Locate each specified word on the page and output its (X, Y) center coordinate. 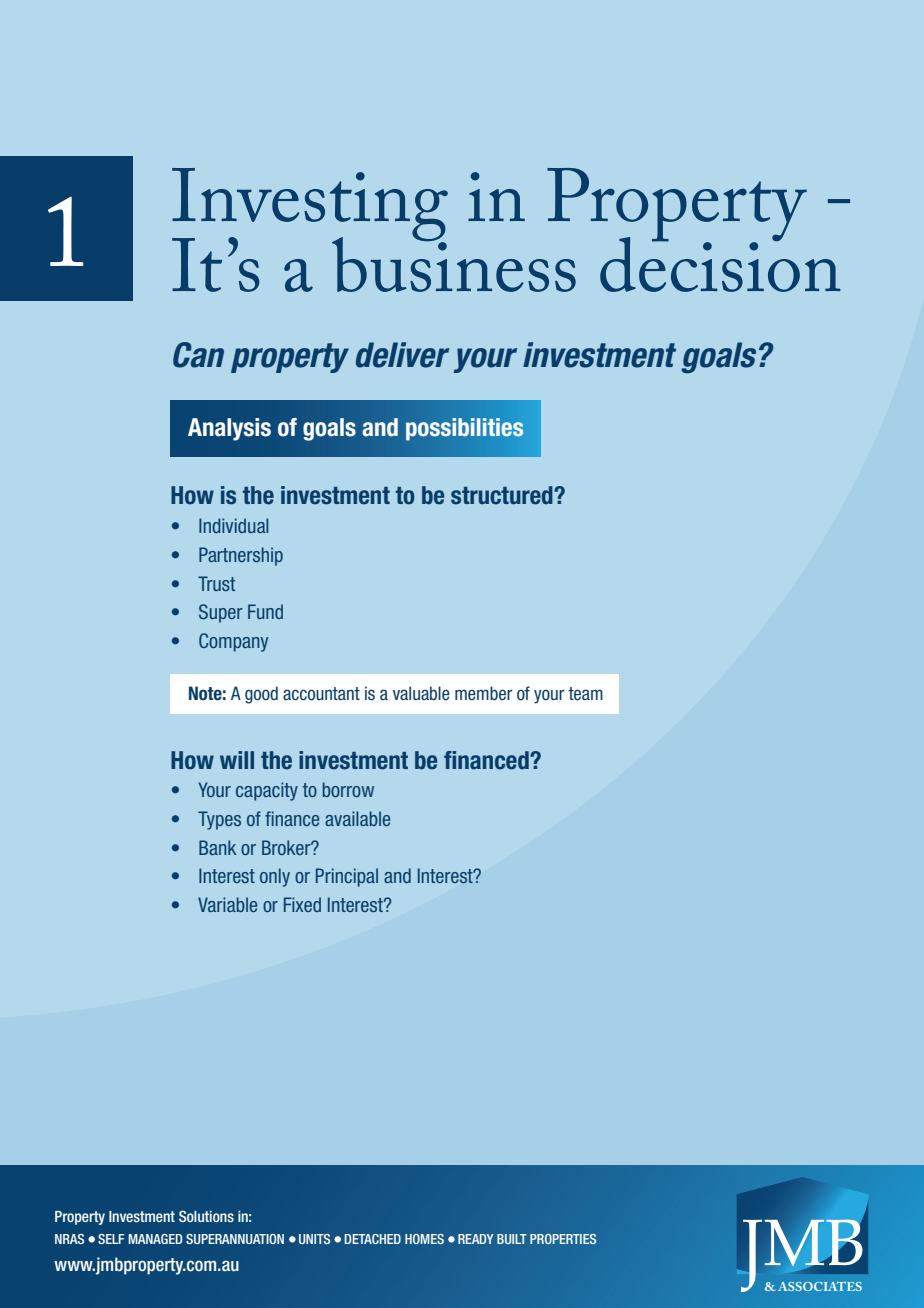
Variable (227, 904)
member (484, 693)
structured (503, 495)
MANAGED (155, 1239)
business (454, 263)
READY (476, 1239)
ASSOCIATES (820, 1286)
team (585, 694)
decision (720, 263)
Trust (216, 583)
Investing (310, 206)
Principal (347, 877)
